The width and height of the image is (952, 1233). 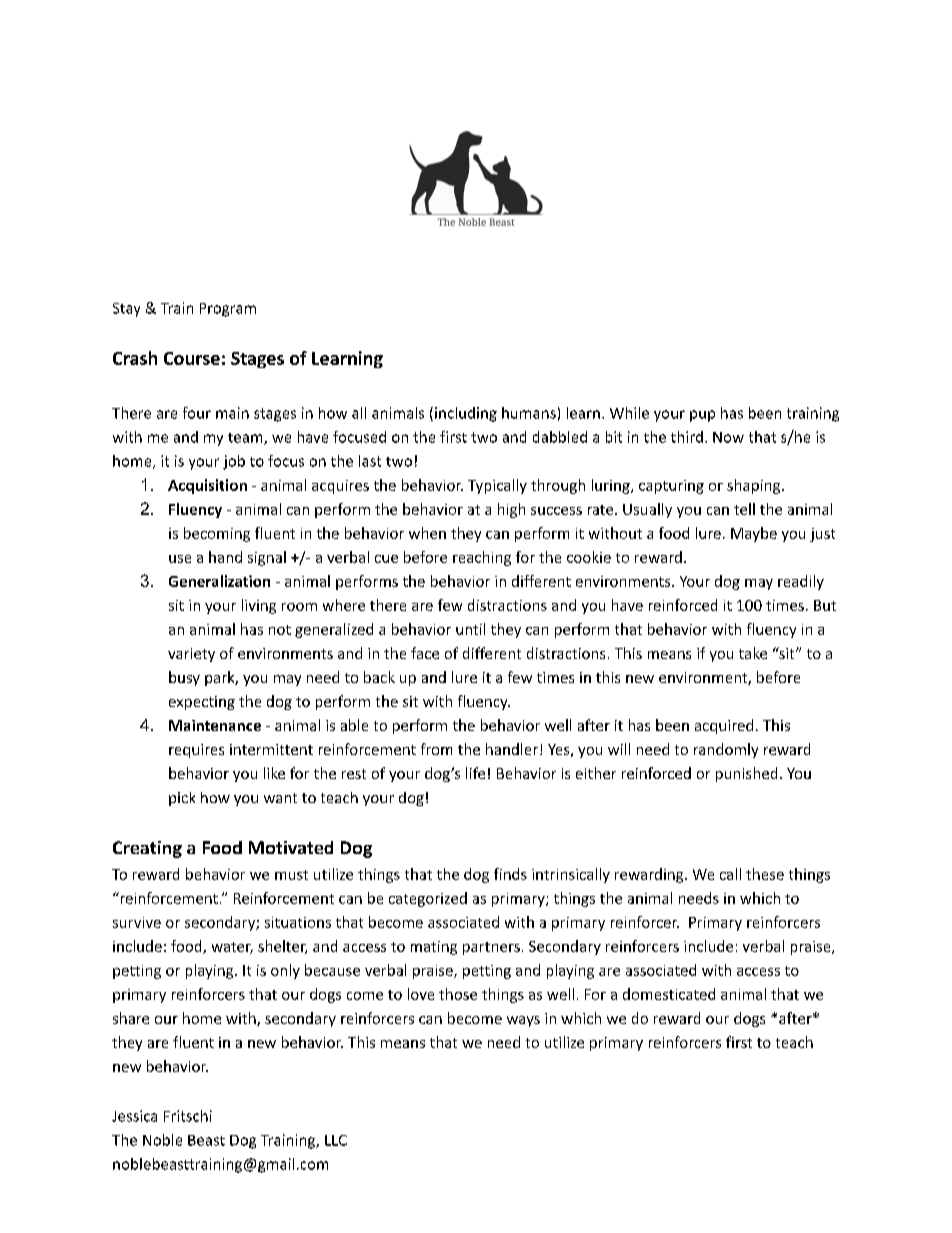 I want to click on acquired, so click(x=724, y=726).
